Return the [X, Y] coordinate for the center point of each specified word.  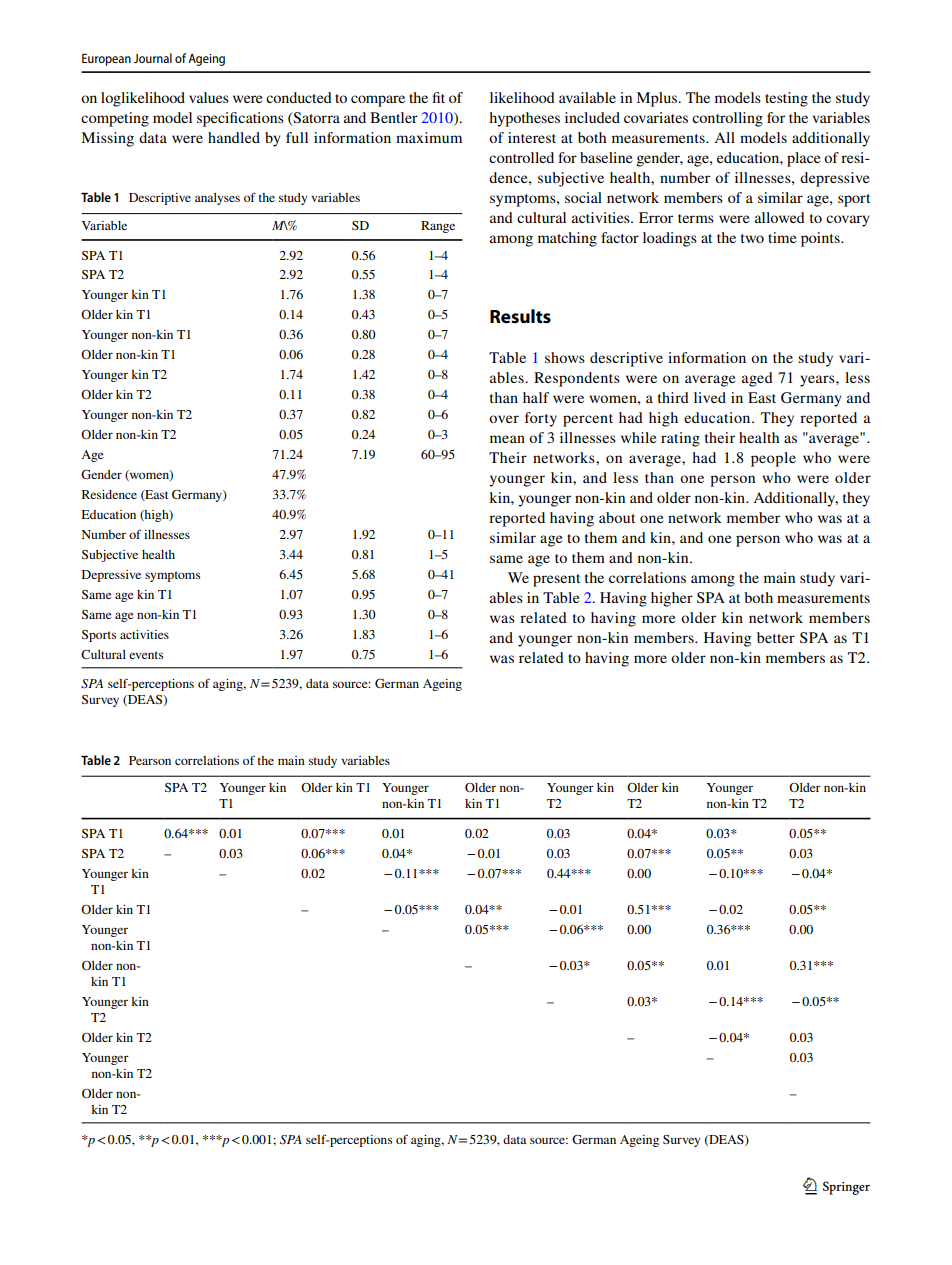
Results [520, 316]
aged [757, 379]
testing [786, 99]
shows [565, 357]
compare [378, 101]
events [146, 655]
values [209, 97]
